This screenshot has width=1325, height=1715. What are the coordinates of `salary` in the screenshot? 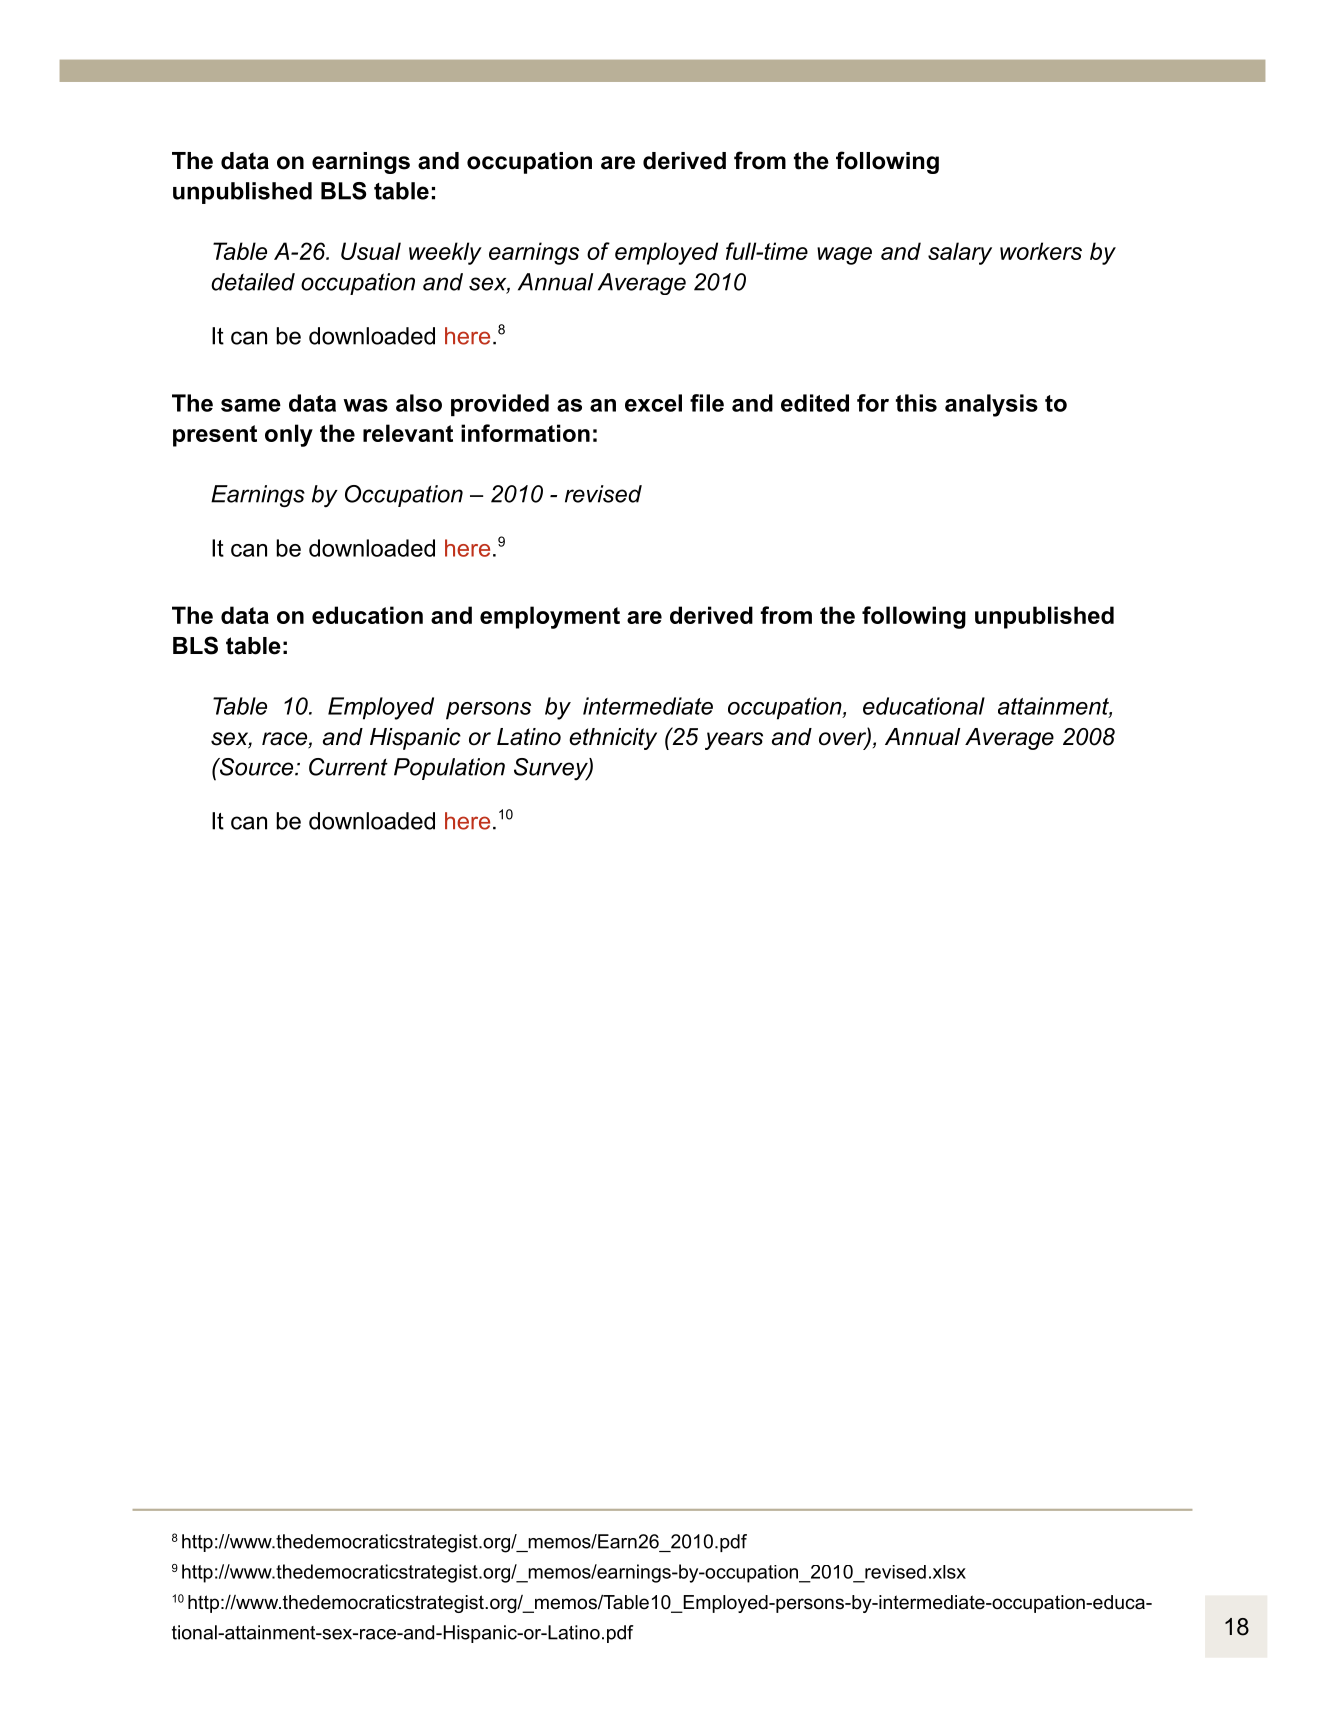 It's located at (960, 253).
